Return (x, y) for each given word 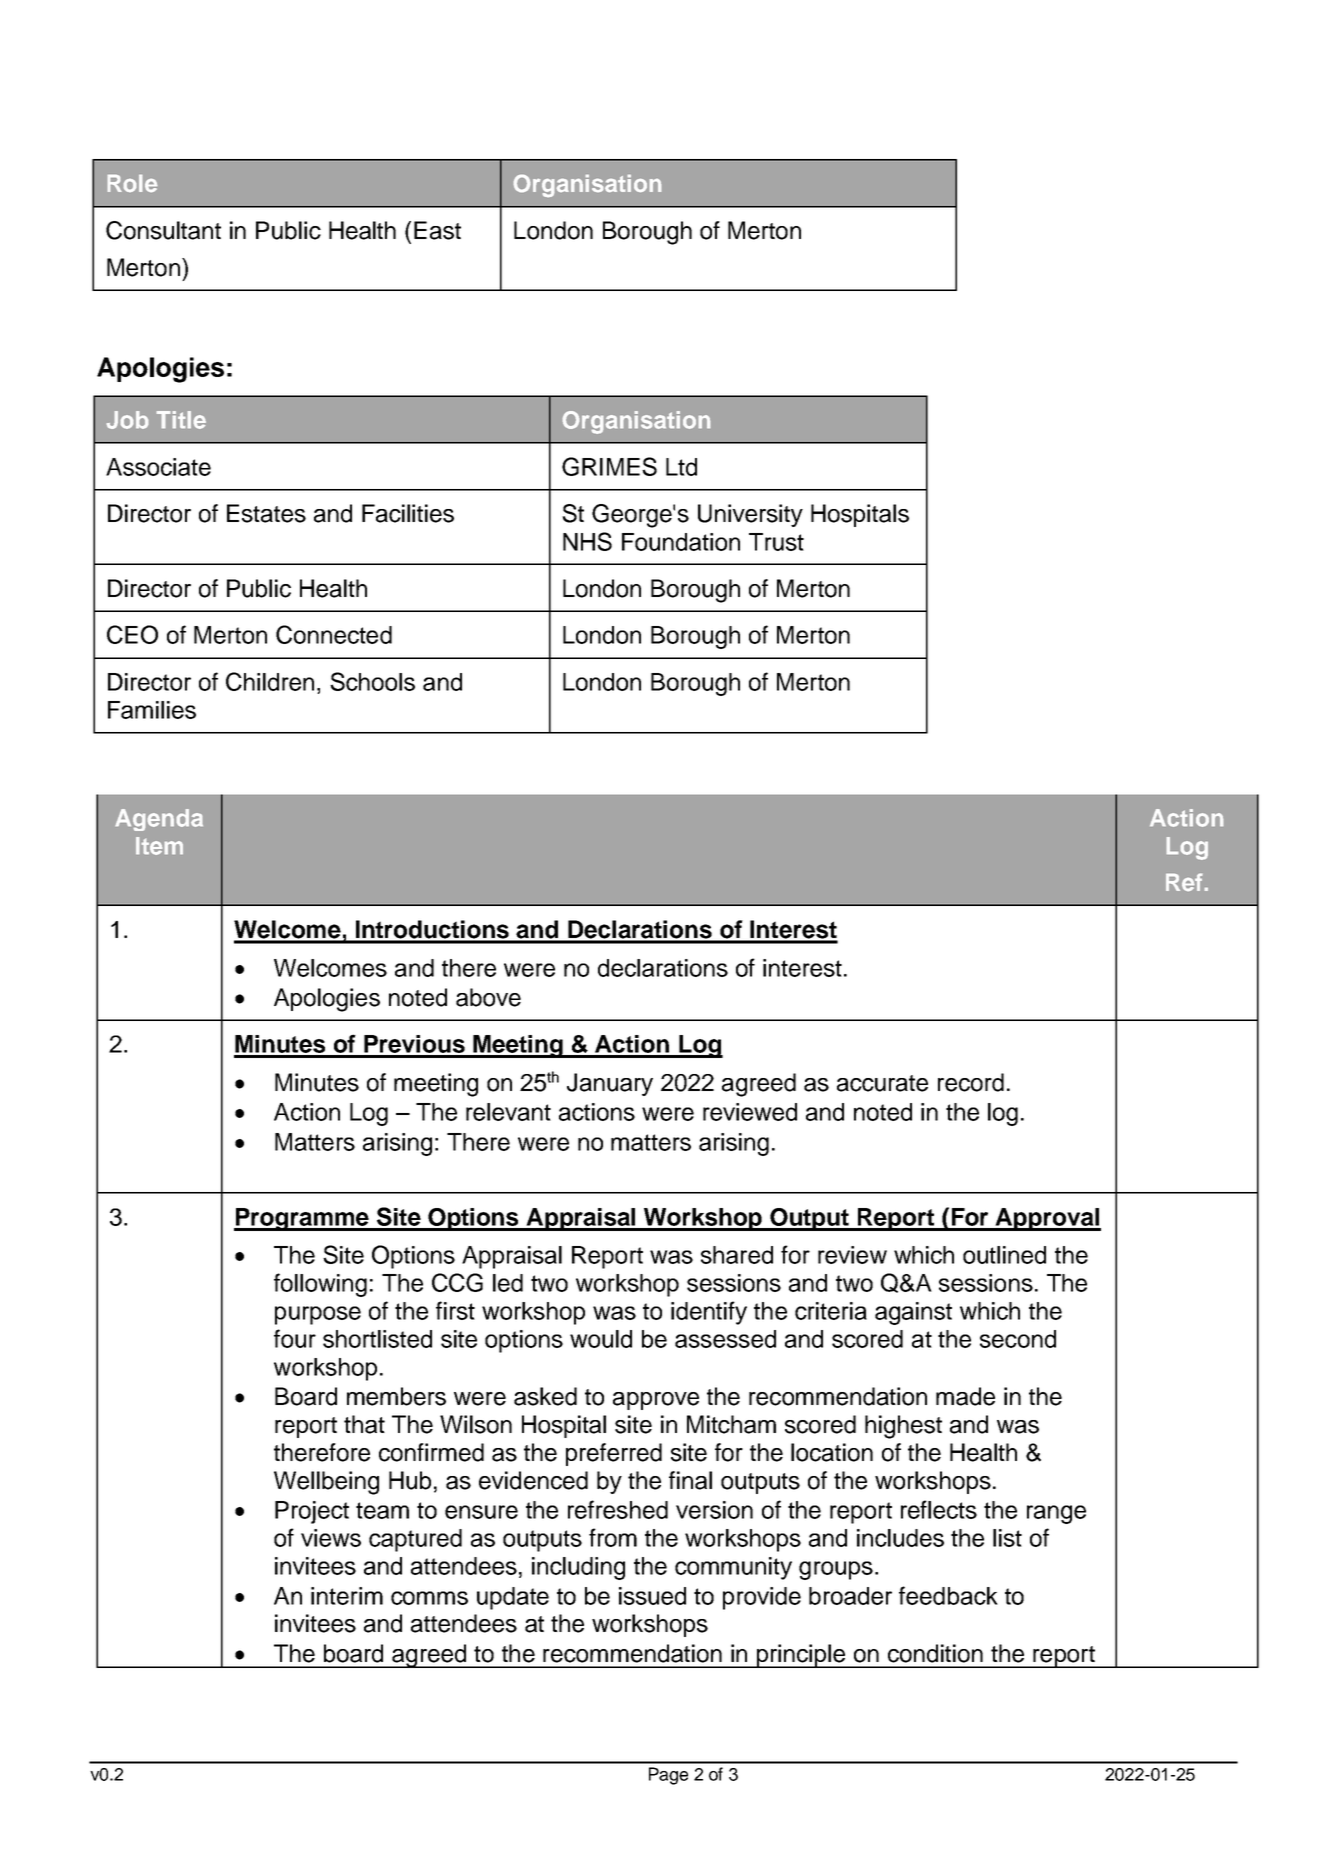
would (601, 1339)
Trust (776, 542)
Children (270, 681)
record (971, 1082)
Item (159, 846)
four (295, 1338)
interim (347, 1596)
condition (935, 1653)
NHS (587, 541)
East (437, 230)
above (488, 997)
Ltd (681, 467)
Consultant (163, 230)
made (965, 1396)
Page (668, 1776)
